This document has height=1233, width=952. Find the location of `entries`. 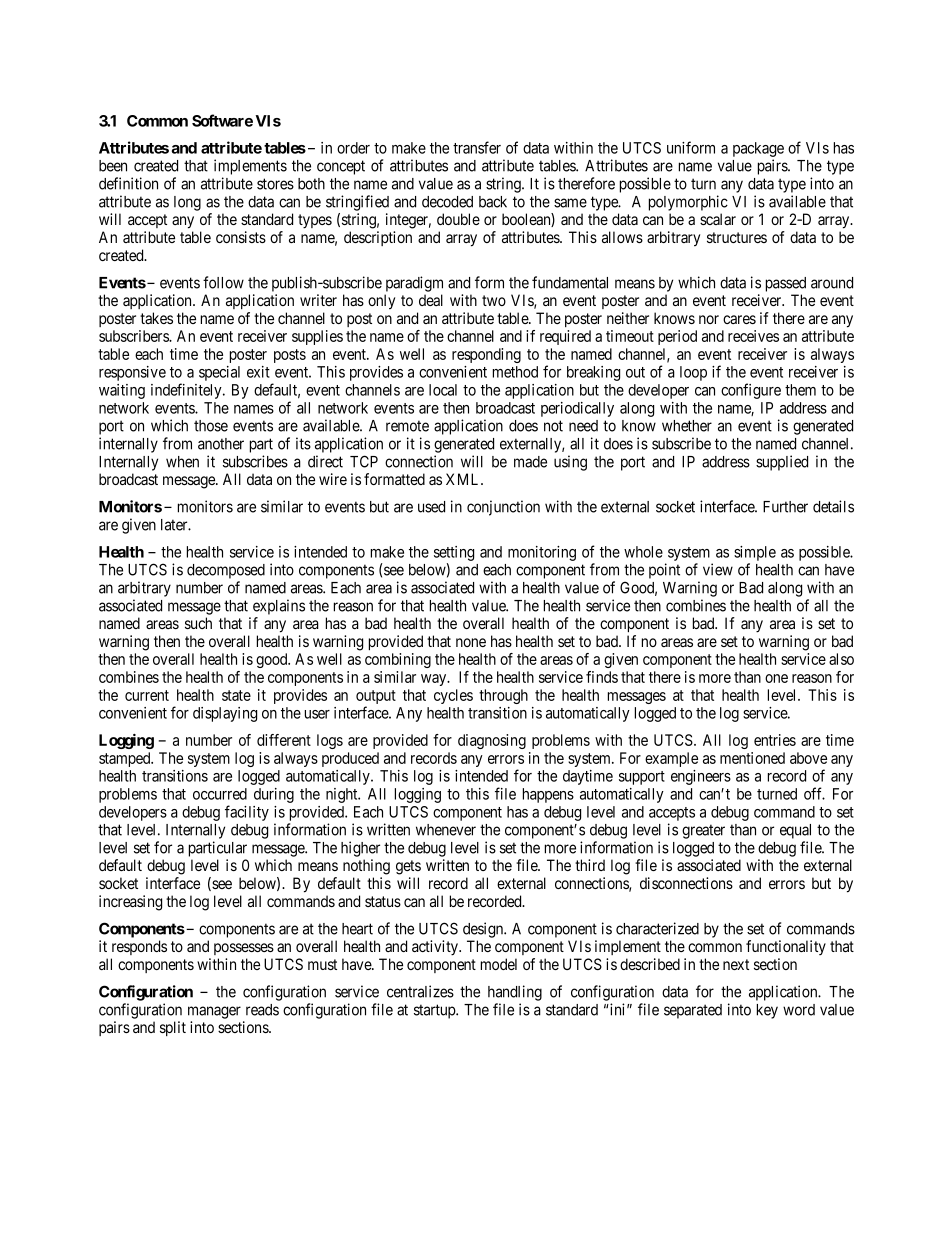

entries is located at coordinates (775, 740).
